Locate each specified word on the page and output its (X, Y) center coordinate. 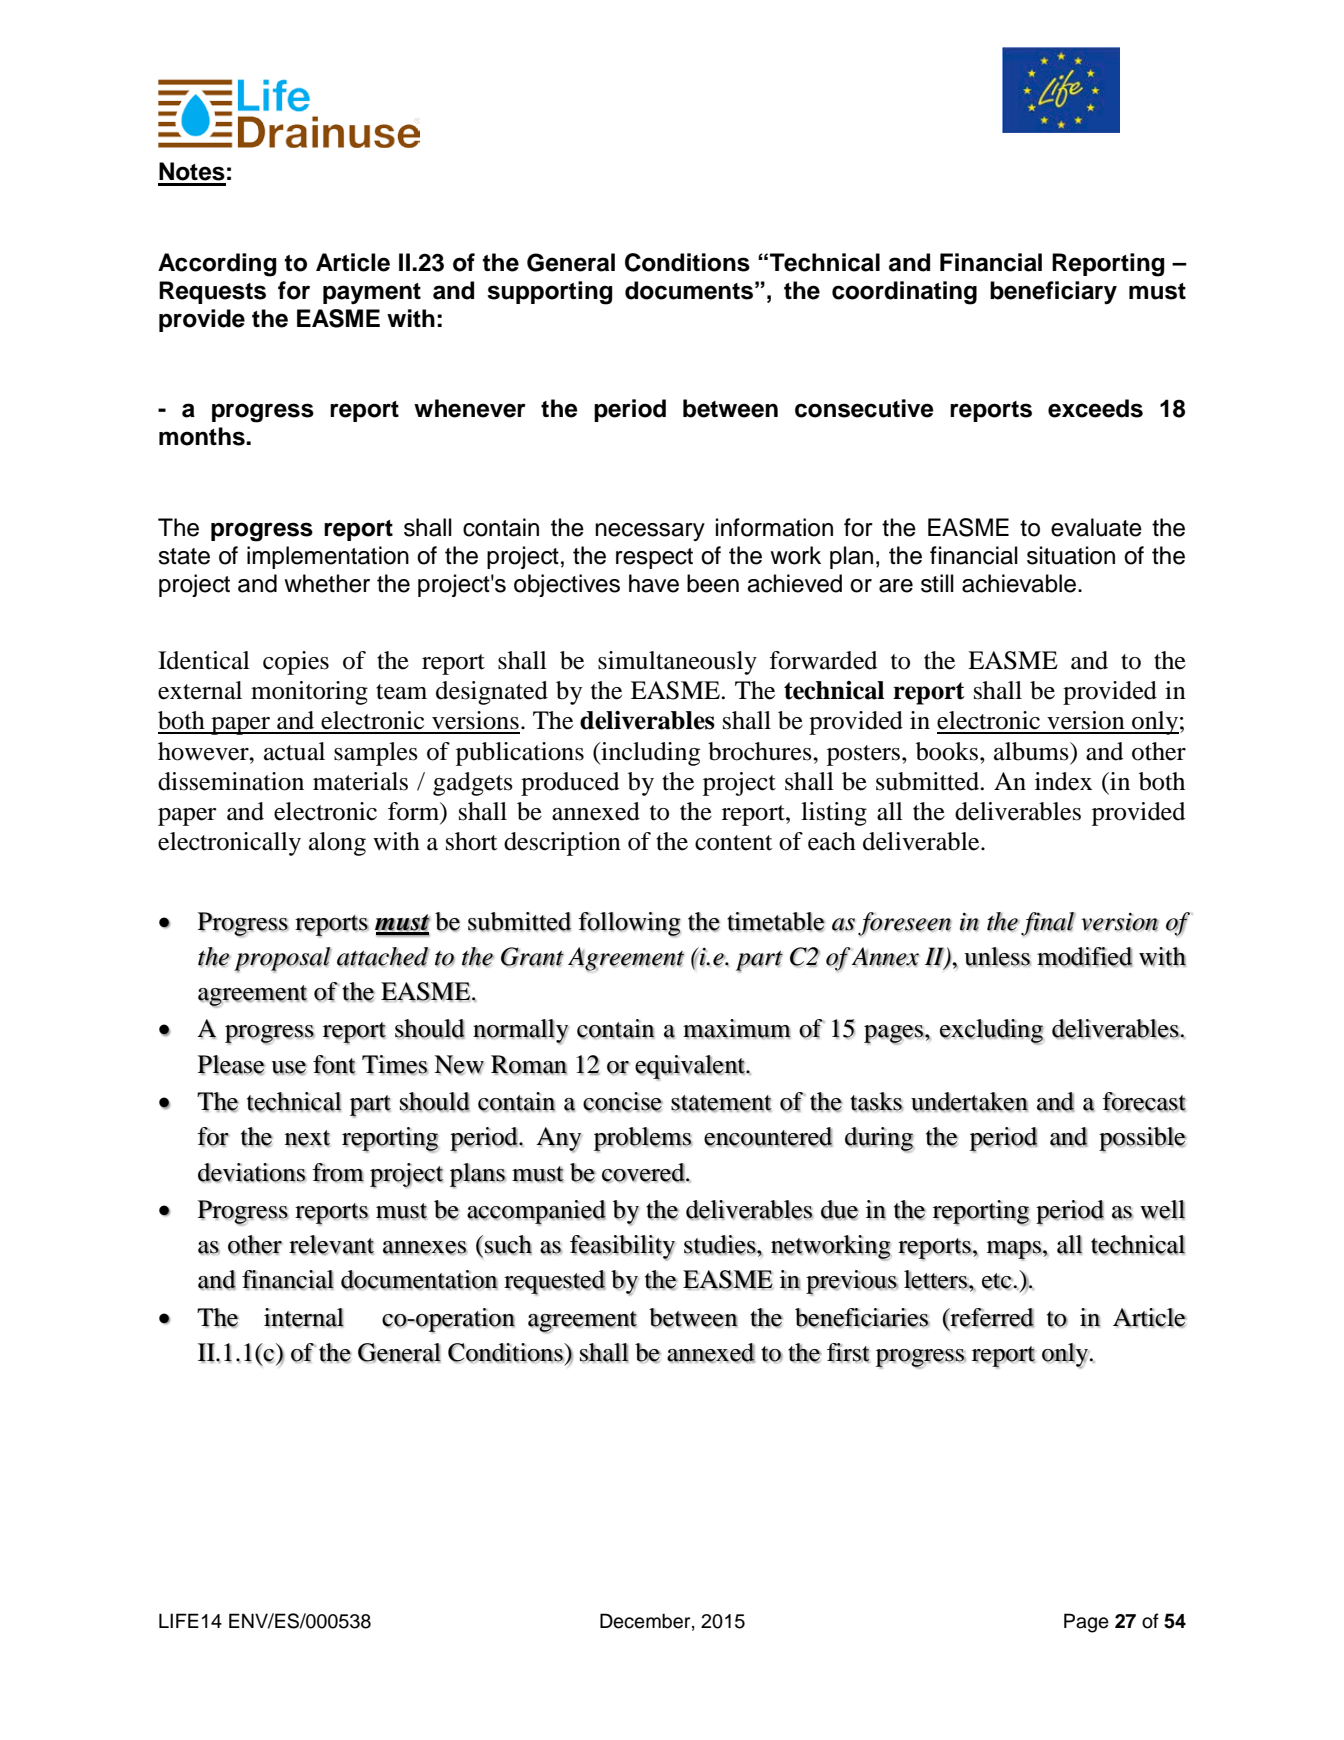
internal (304, 1318)
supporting (550, 293)
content (734, 843)
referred (991, 1318)
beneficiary (1053, 292)
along (337, 844)
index (1063, 781)
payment (372, 293)
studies (721, 1245)
